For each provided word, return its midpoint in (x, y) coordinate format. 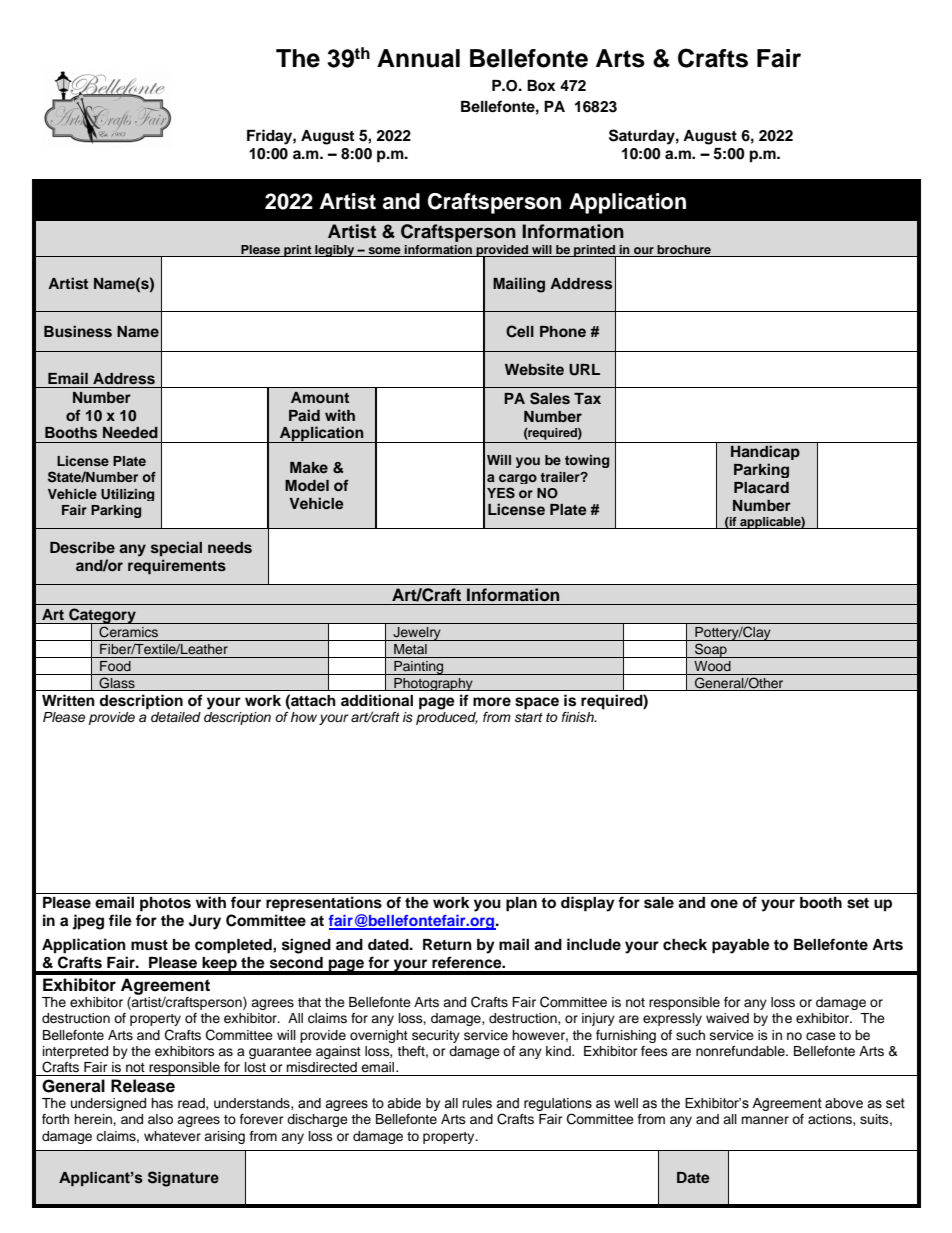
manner (765, 1120)
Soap (711, 650)
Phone (563, 331)
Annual (418, 58)
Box (541, 86)
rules (477, 1103)
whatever (172, 1136)
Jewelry (417, 634)
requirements (177, 567)
